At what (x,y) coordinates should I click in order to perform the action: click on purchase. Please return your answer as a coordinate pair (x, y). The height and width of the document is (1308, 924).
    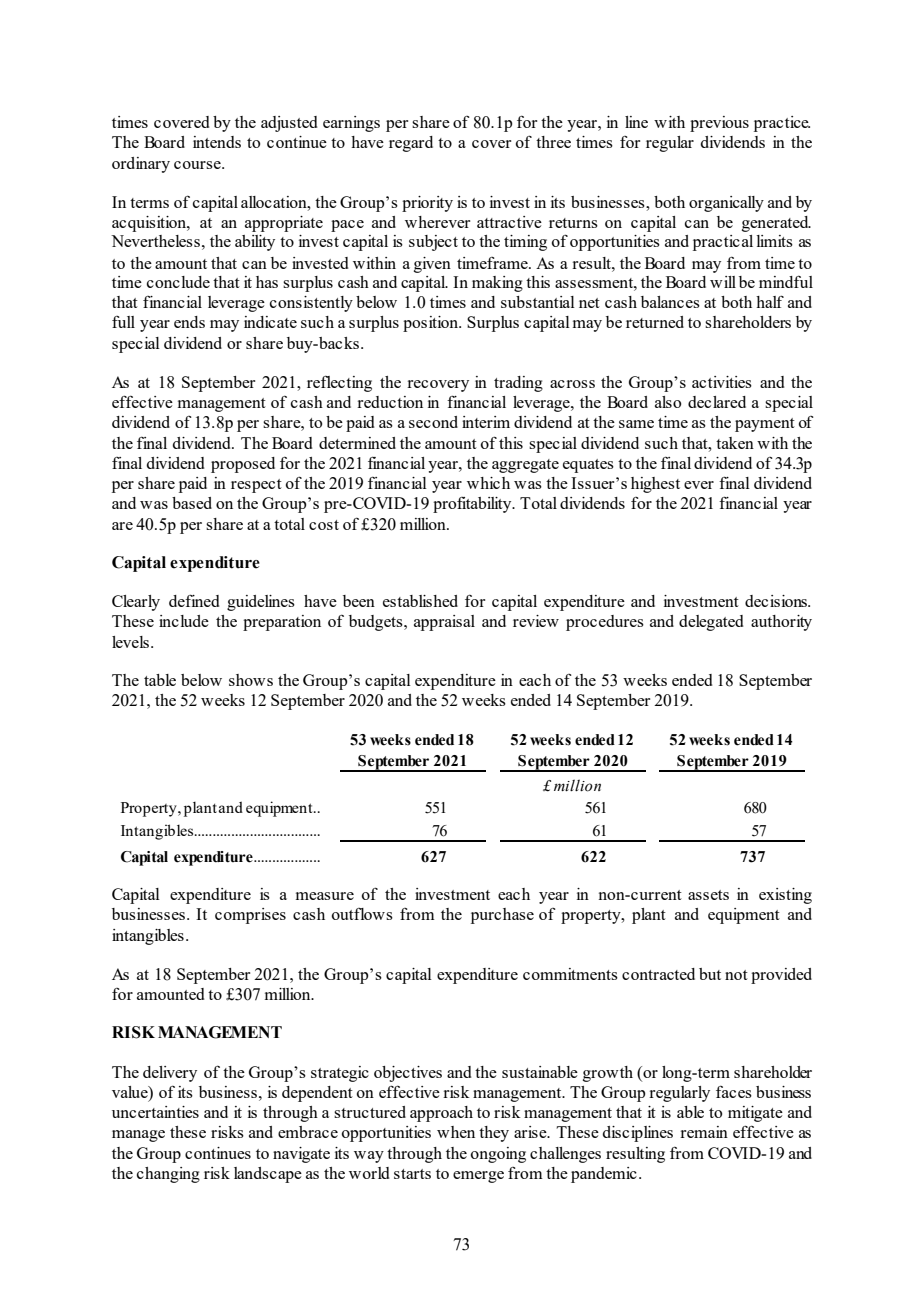
    Looking at the image, I should click on (502, 916).
